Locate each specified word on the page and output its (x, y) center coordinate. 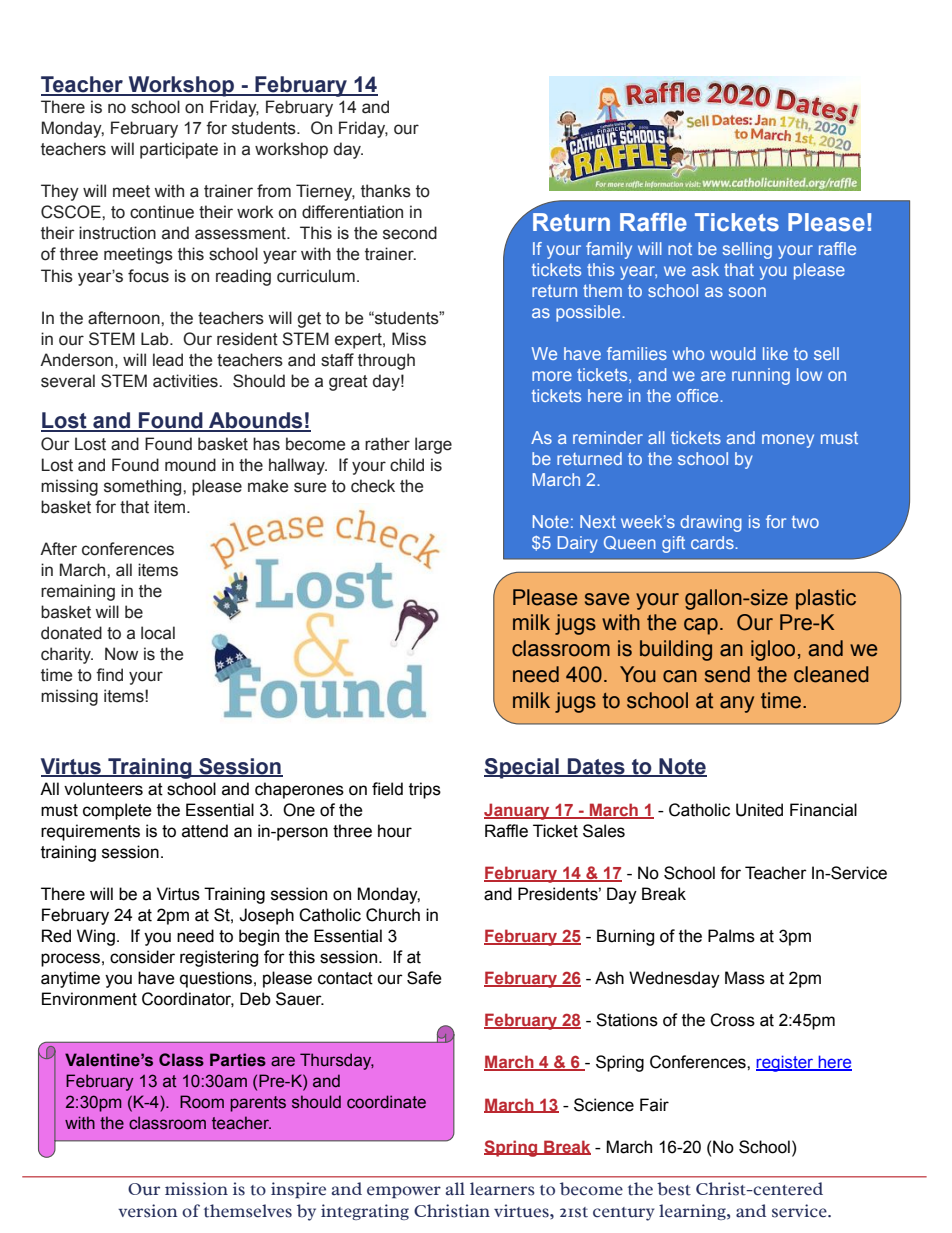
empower (404, 1192)
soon (747, 292)
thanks (386, 191)
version (147, 1211)
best (674, 1189)
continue (162, 212)
